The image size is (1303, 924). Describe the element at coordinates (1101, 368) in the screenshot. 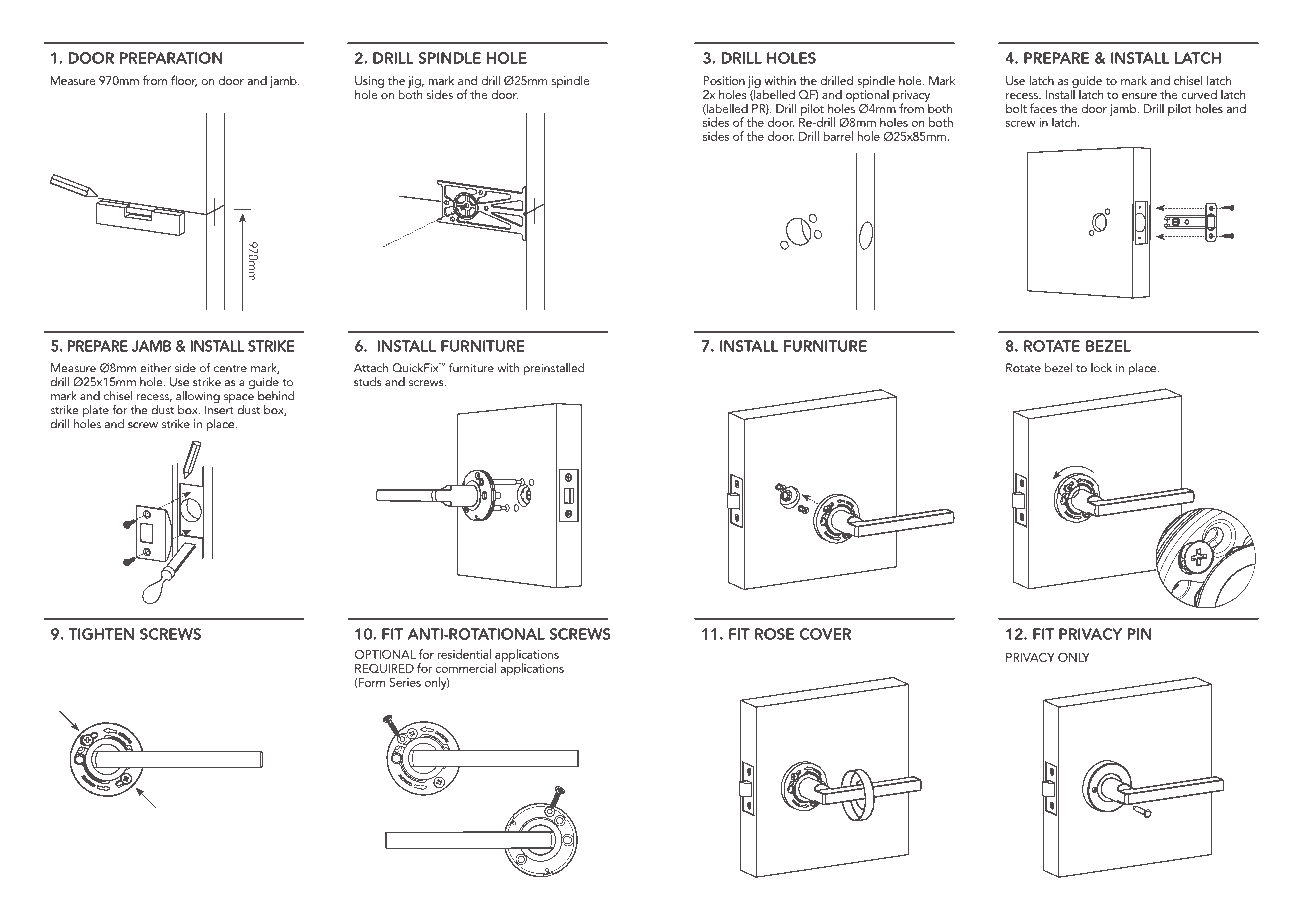

I see `lock` at that location.
